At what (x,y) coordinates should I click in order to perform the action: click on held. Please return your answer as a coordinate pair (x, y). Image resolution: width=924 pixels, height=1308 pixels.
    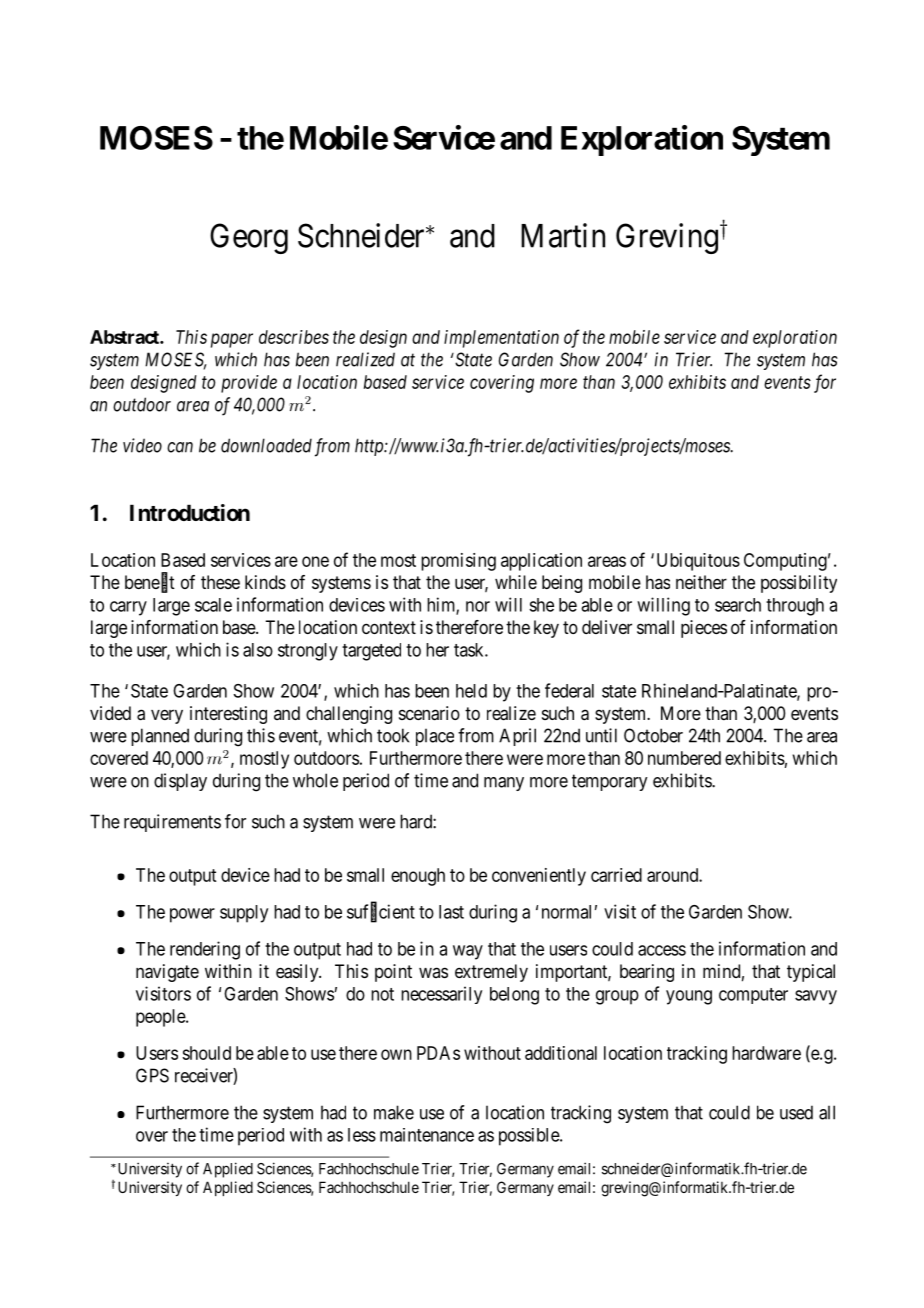
    Looking at the image, I should click on (471, 691).
